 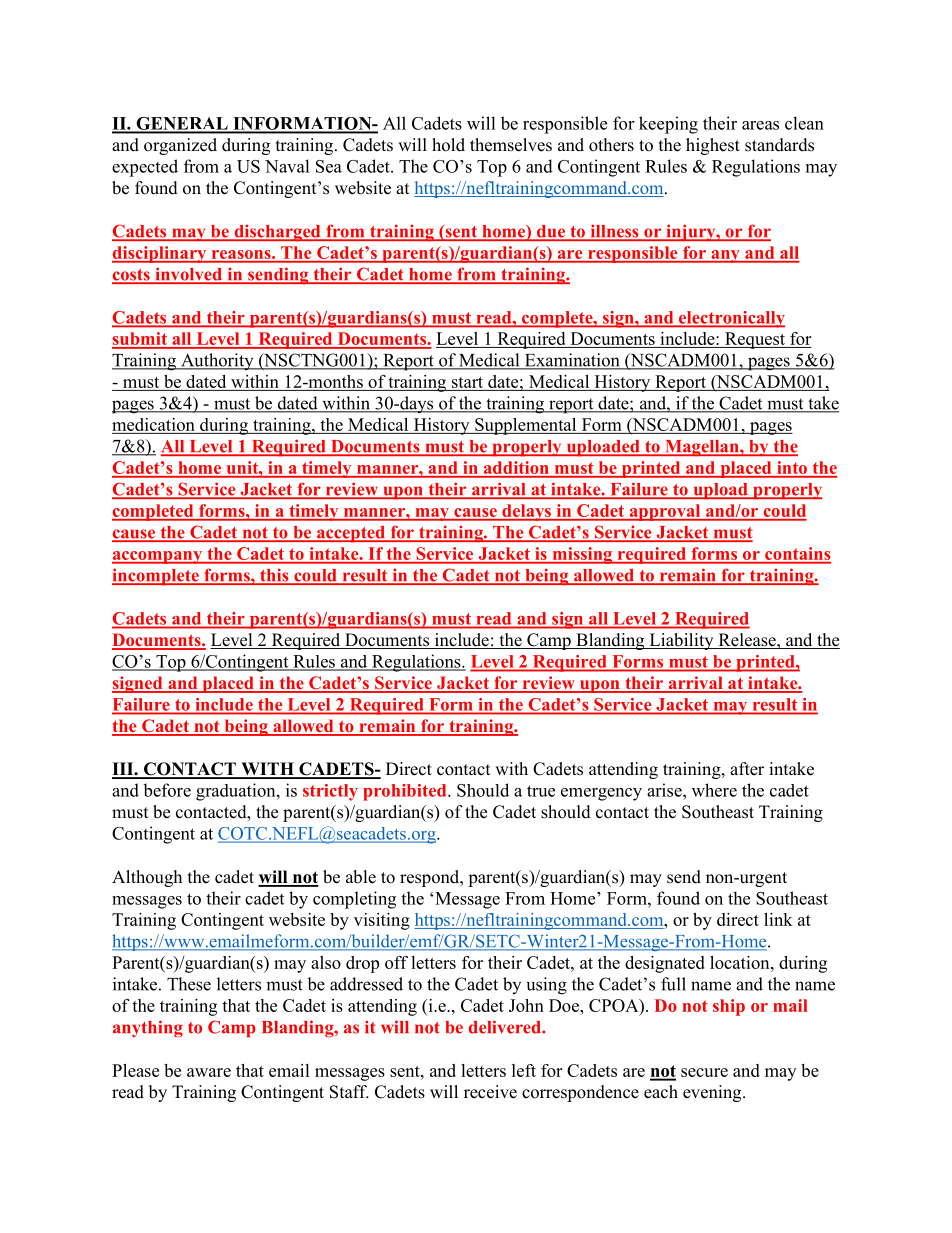 What do you see at coordinates (448, 145) in the screenshot?
I see `hold` at bounding box center [448, 145].
